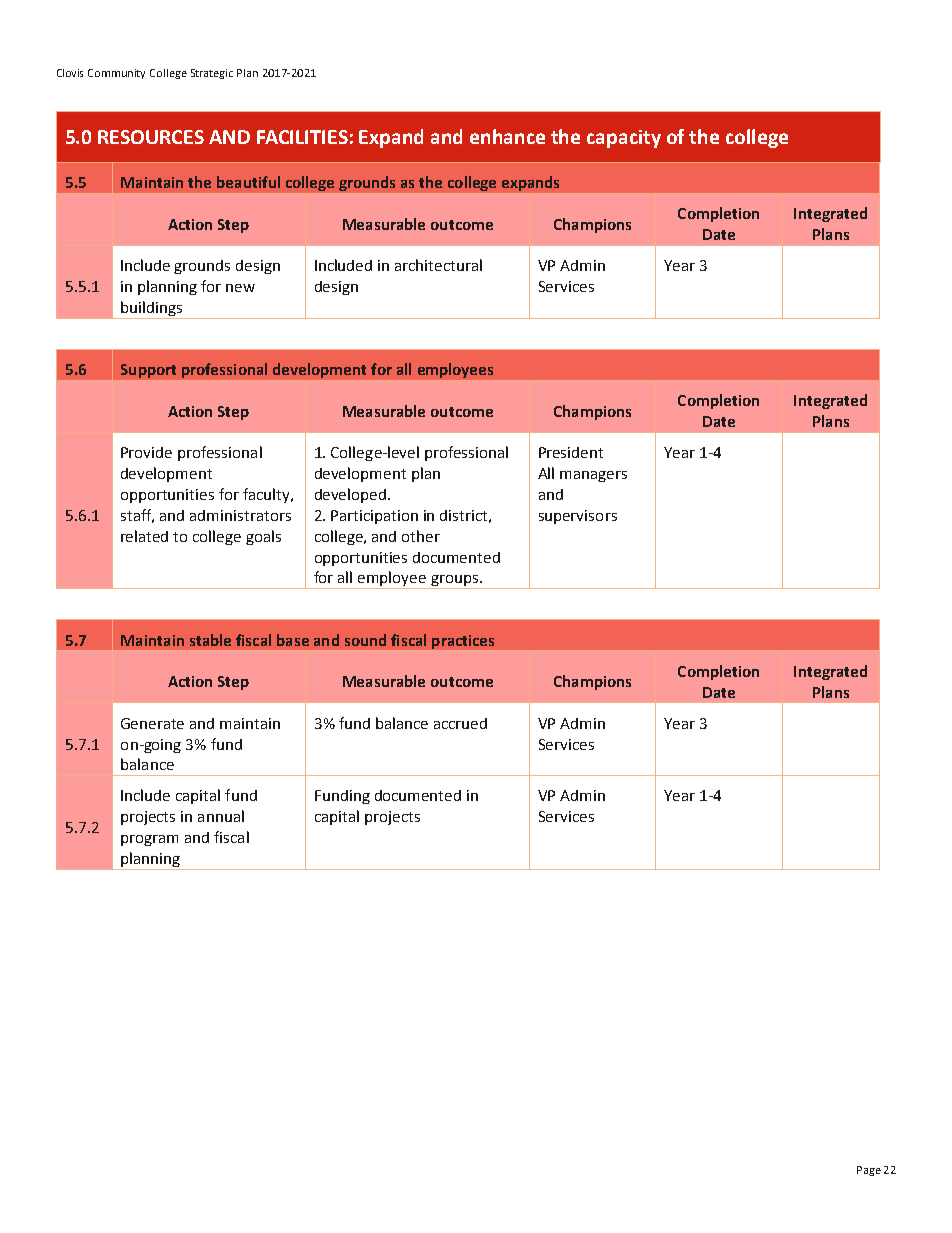 Image resolution: width=952 pixels, height=1233 pixels. I want to click on program, so click(149, 840).
